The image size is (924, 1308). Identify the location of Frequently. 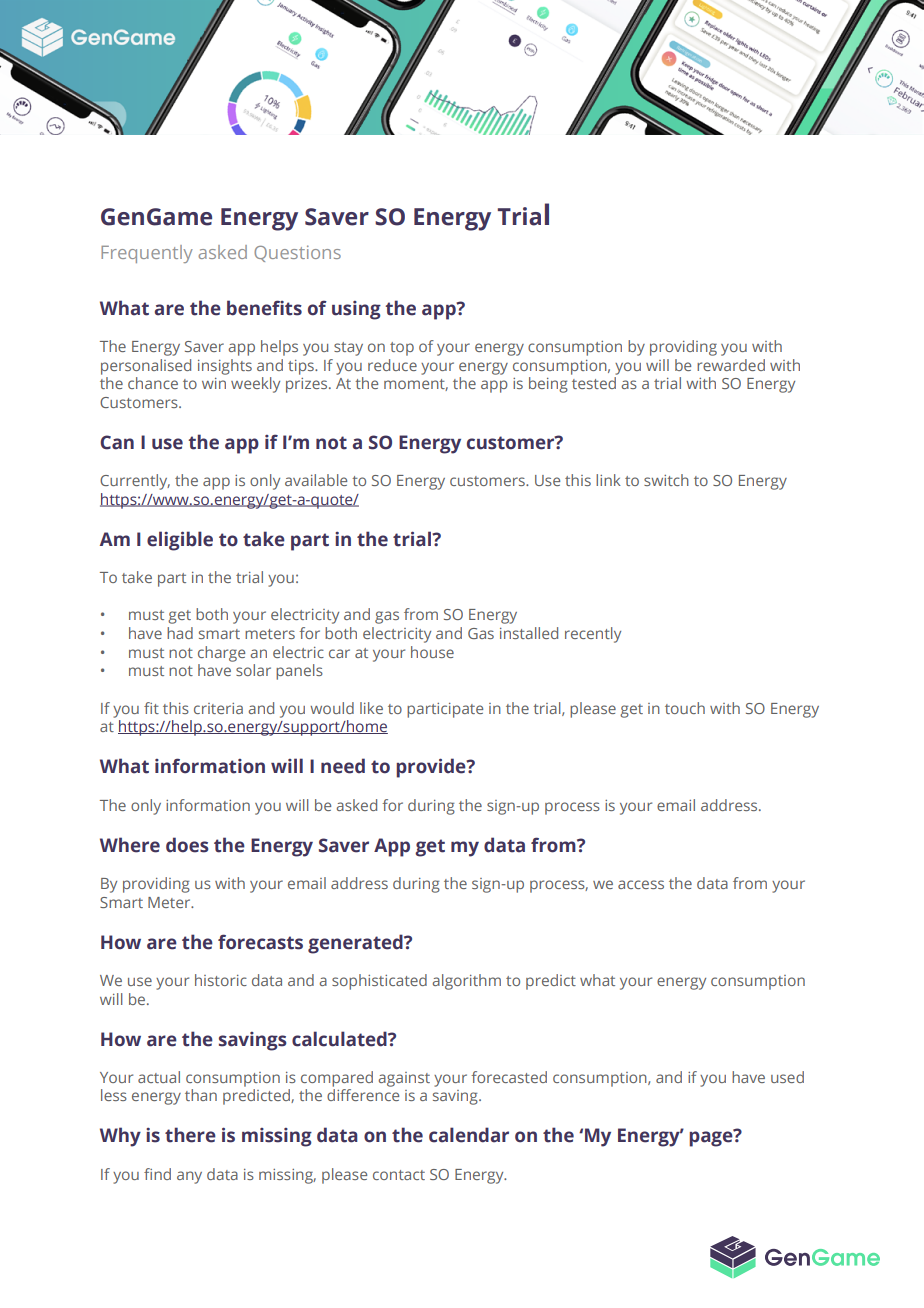
(147, 254).
